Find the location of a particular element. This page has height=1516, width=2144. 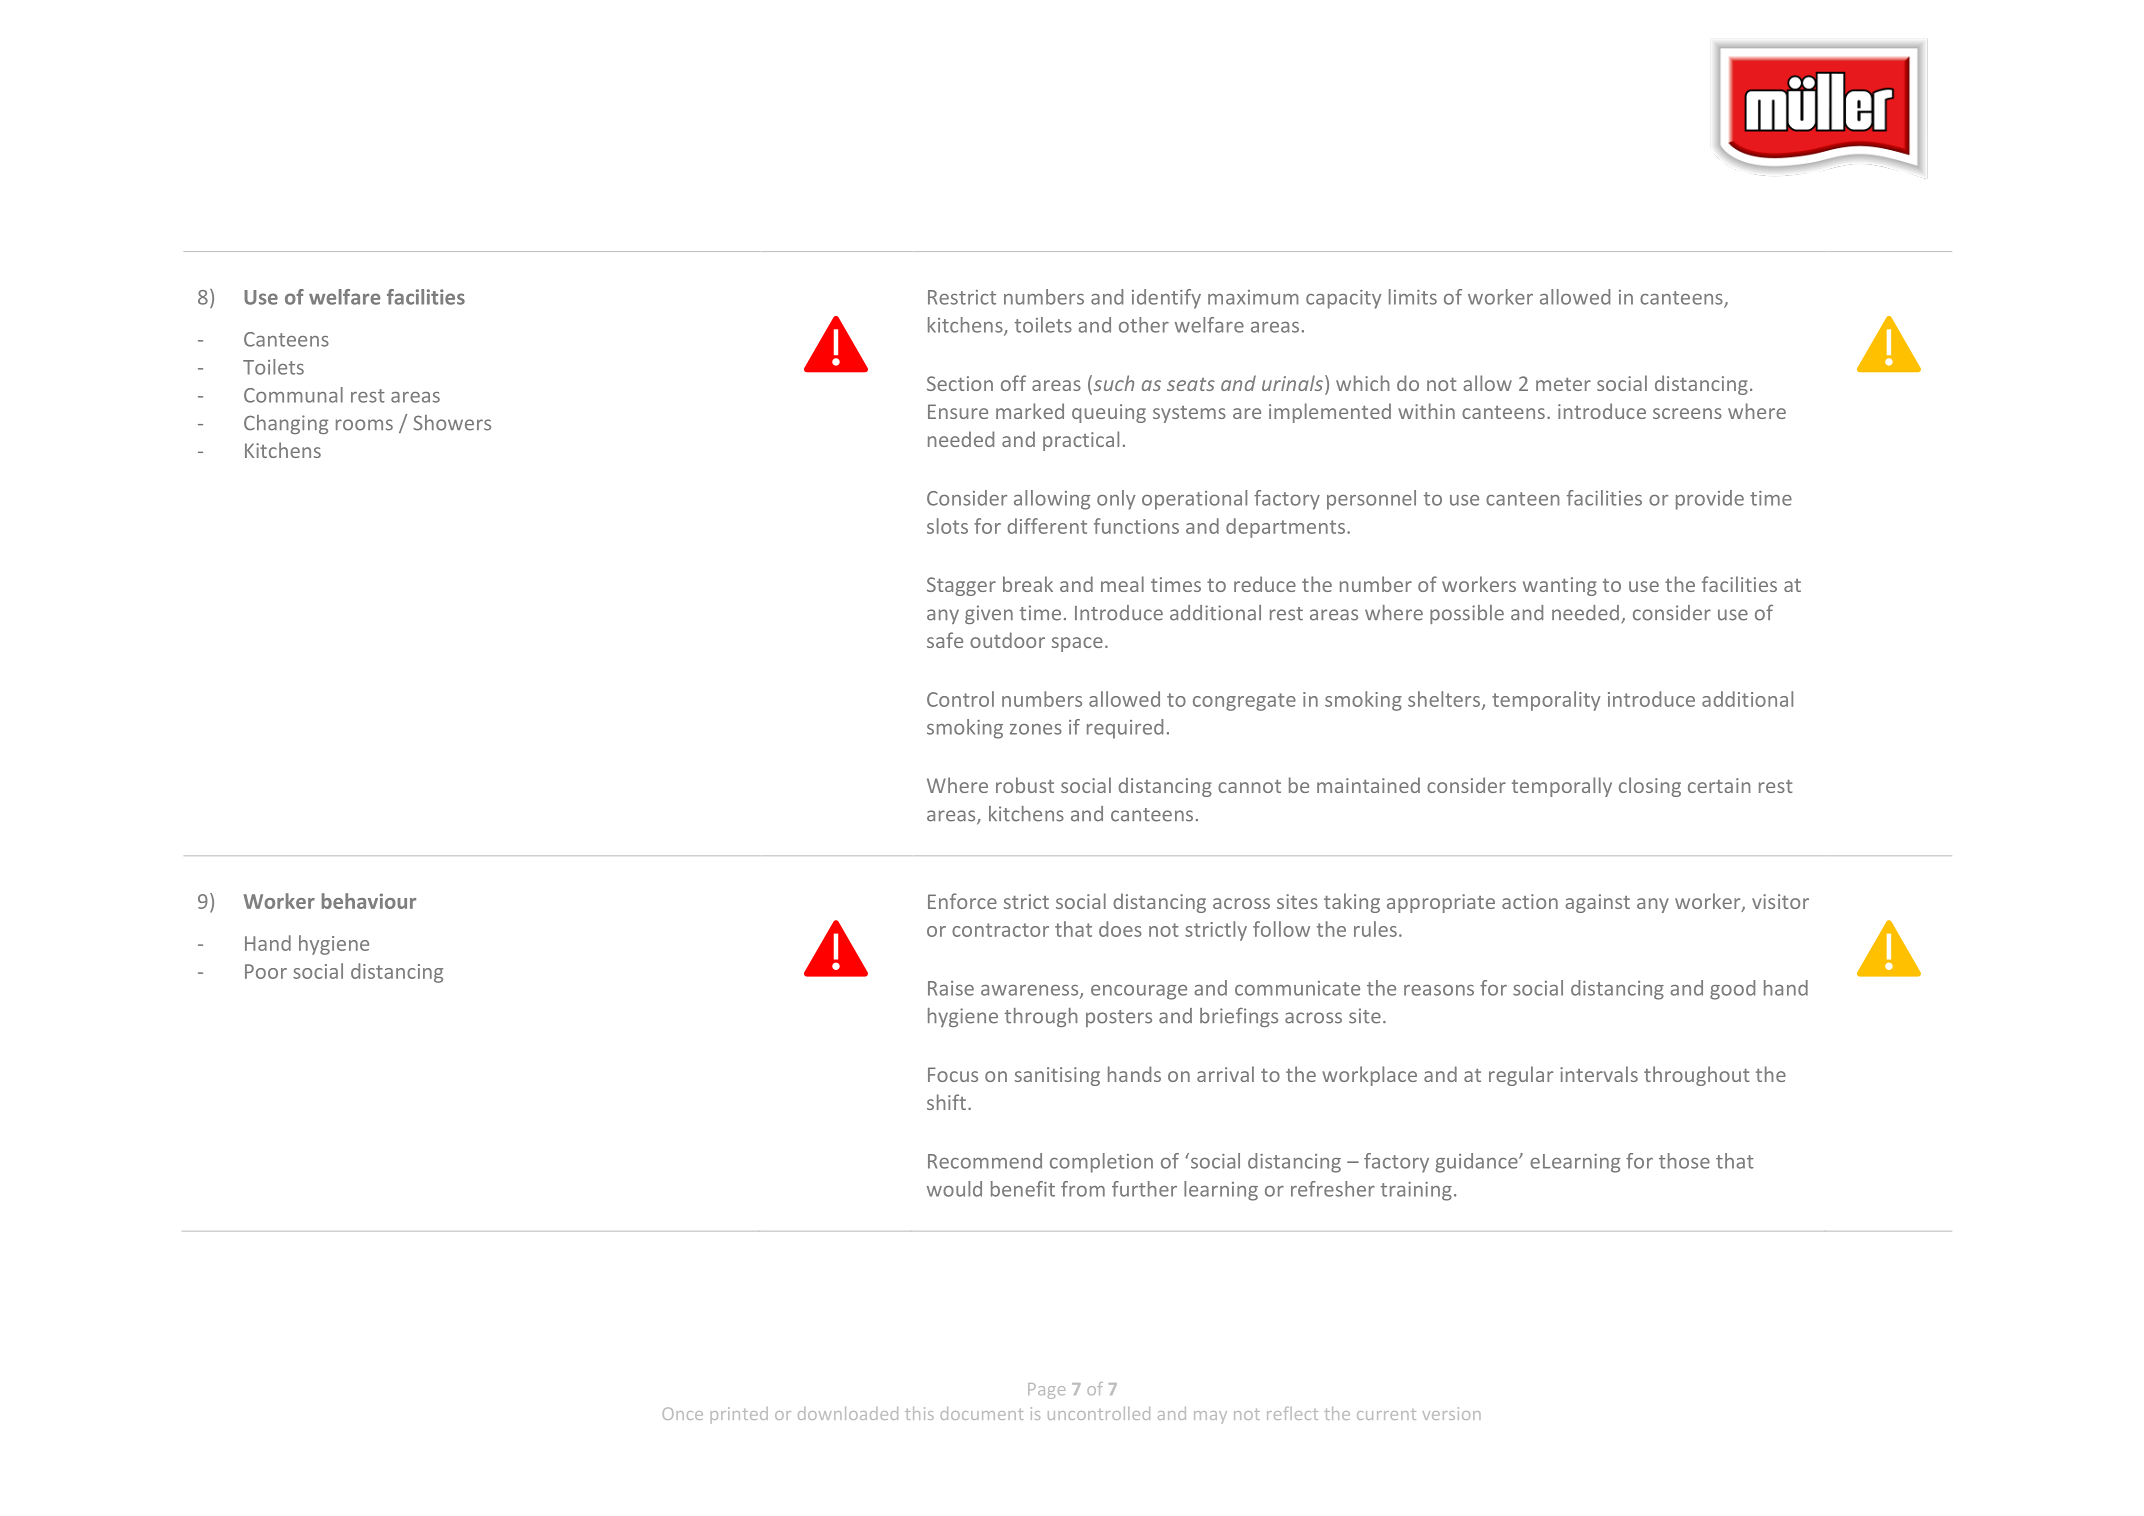

wanting is located at coordinates (1560, 586).
